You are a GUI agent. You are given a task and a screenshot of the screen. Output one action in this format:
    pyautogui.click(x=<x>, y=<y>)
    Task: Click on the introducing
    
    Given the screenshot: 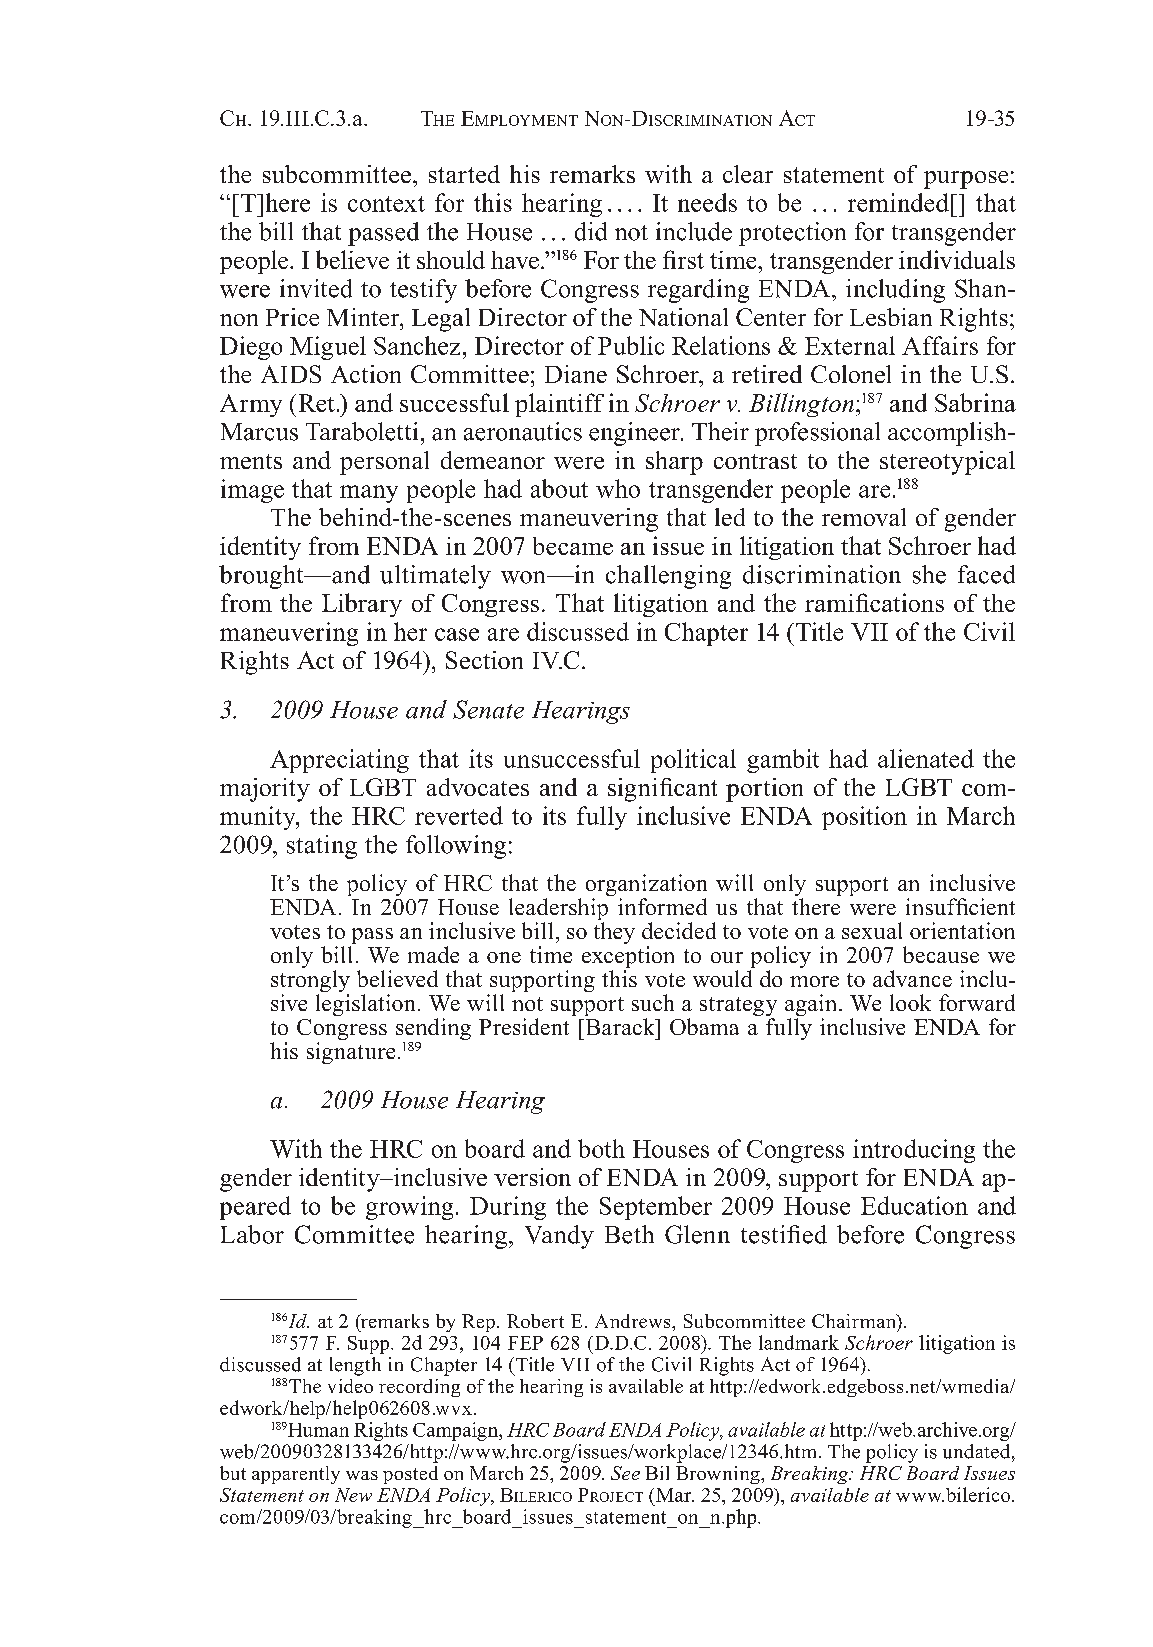 What is the action you would take?
    pyautogui.click(x=914, y=1151)
